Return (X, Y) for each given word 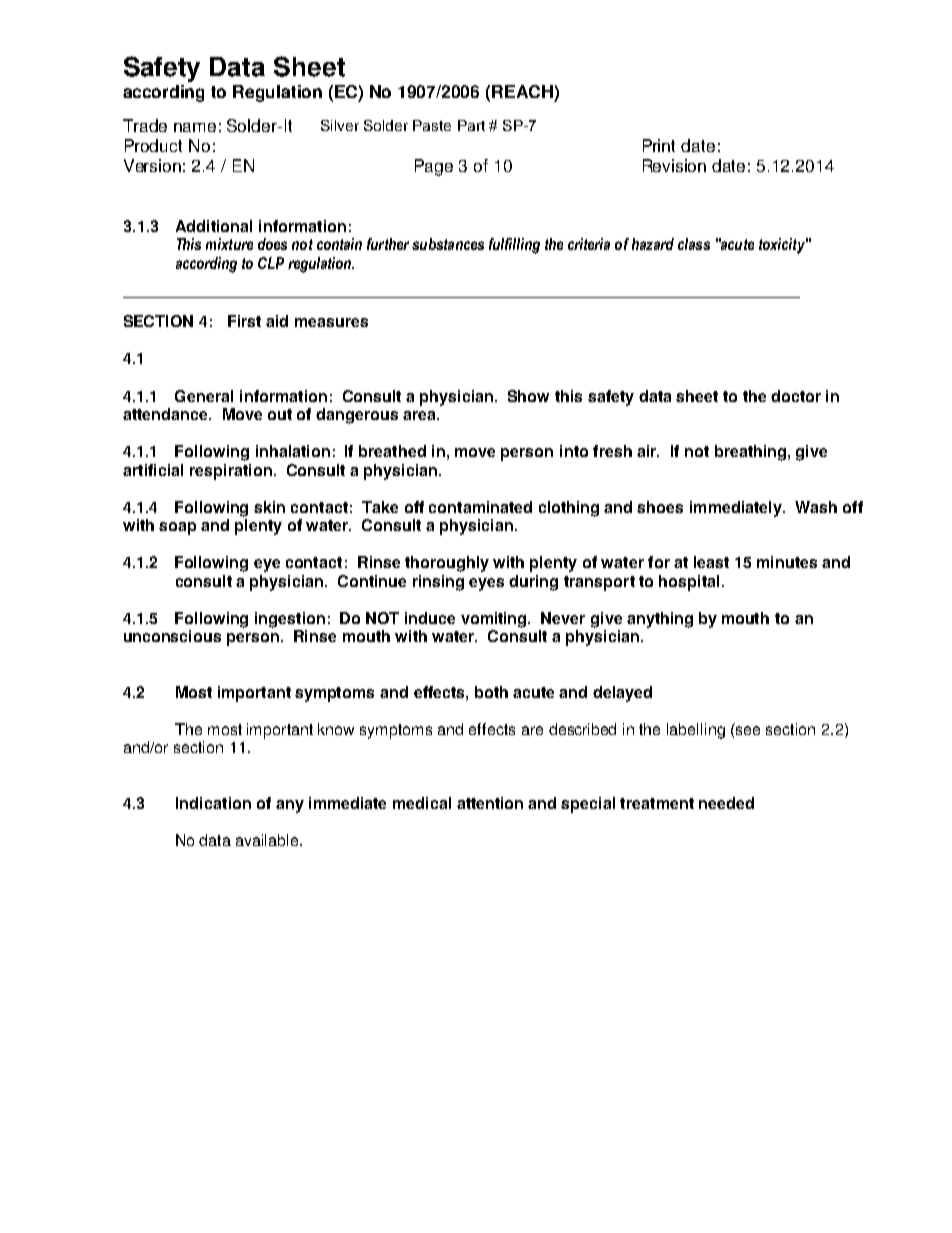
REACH (522, 91)
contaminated (480, 507)
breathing (752, 453)
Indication (213, 803)
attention (490, 803)
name (195, 127)
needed (726, 803)
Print (659, 145)
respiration (231, 472)
